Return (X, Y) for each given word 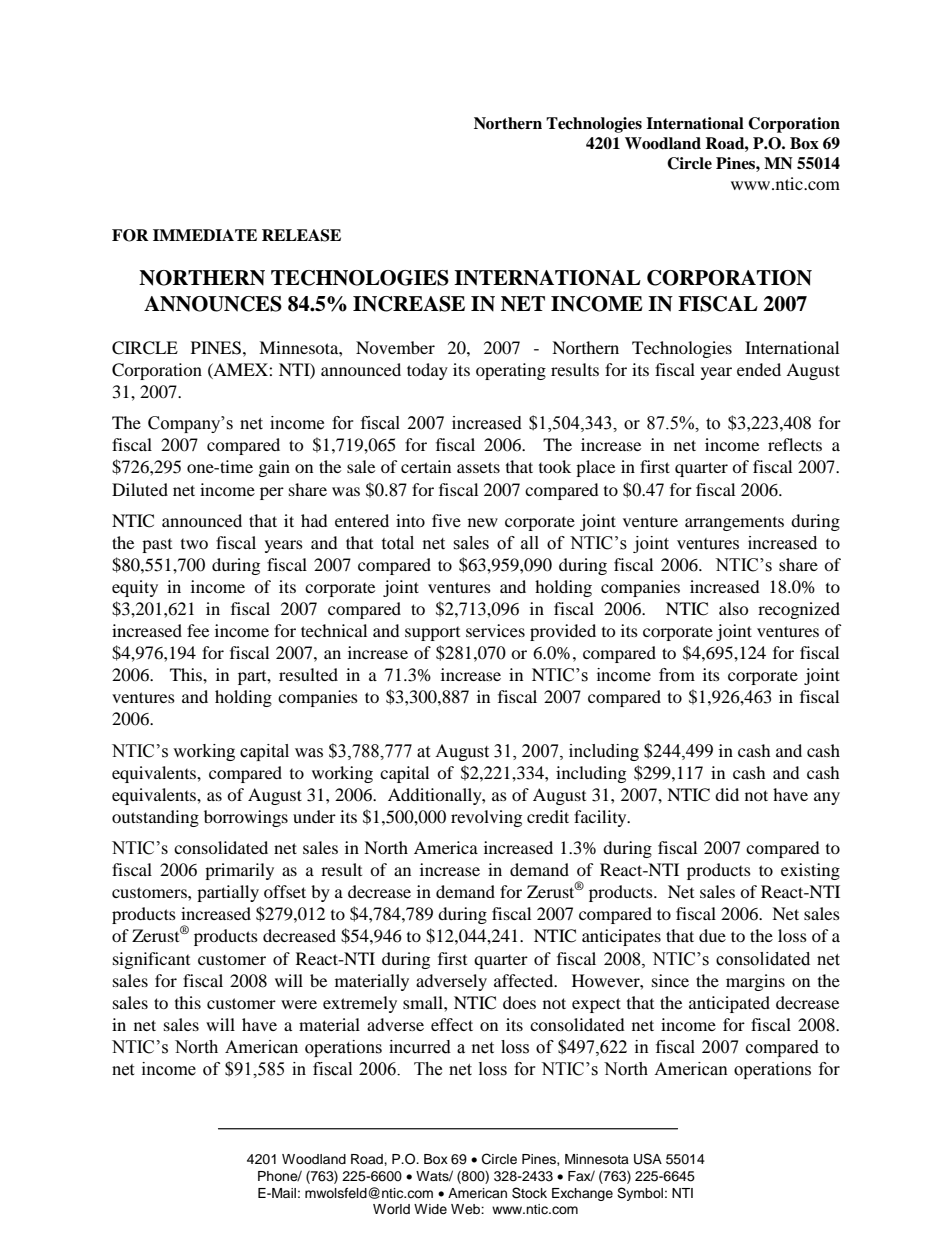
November (395, 347)
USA (648, 1159)
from (677, 675)
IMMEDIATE (205, 235)
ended (759, 369)
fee (198, 630)
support (432, 634)
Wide (430, 1209)
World (391, 1209)
